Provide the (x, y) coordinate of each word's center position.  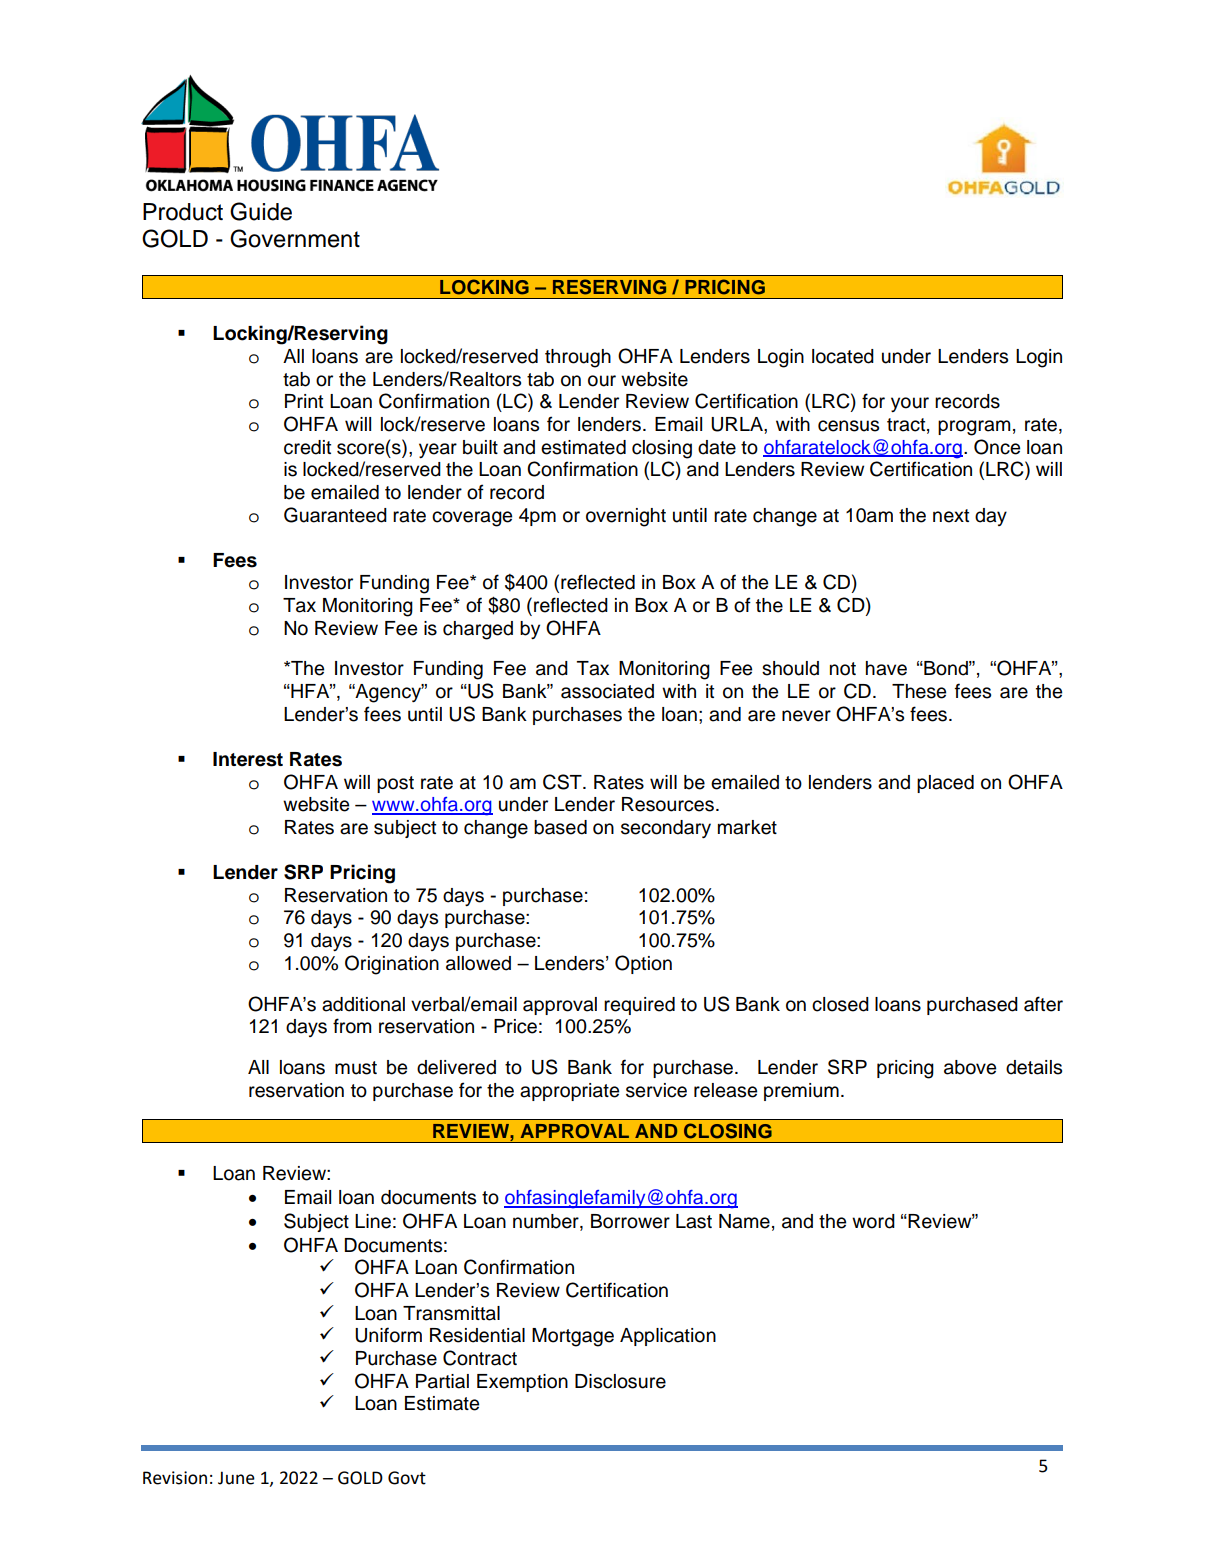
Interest (248, 759)
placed (945, 784)
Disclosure (620, 1381)
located (843, 356)
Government (295, 238)
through (578, 358)
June (236, 1478)
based (560, 827)
